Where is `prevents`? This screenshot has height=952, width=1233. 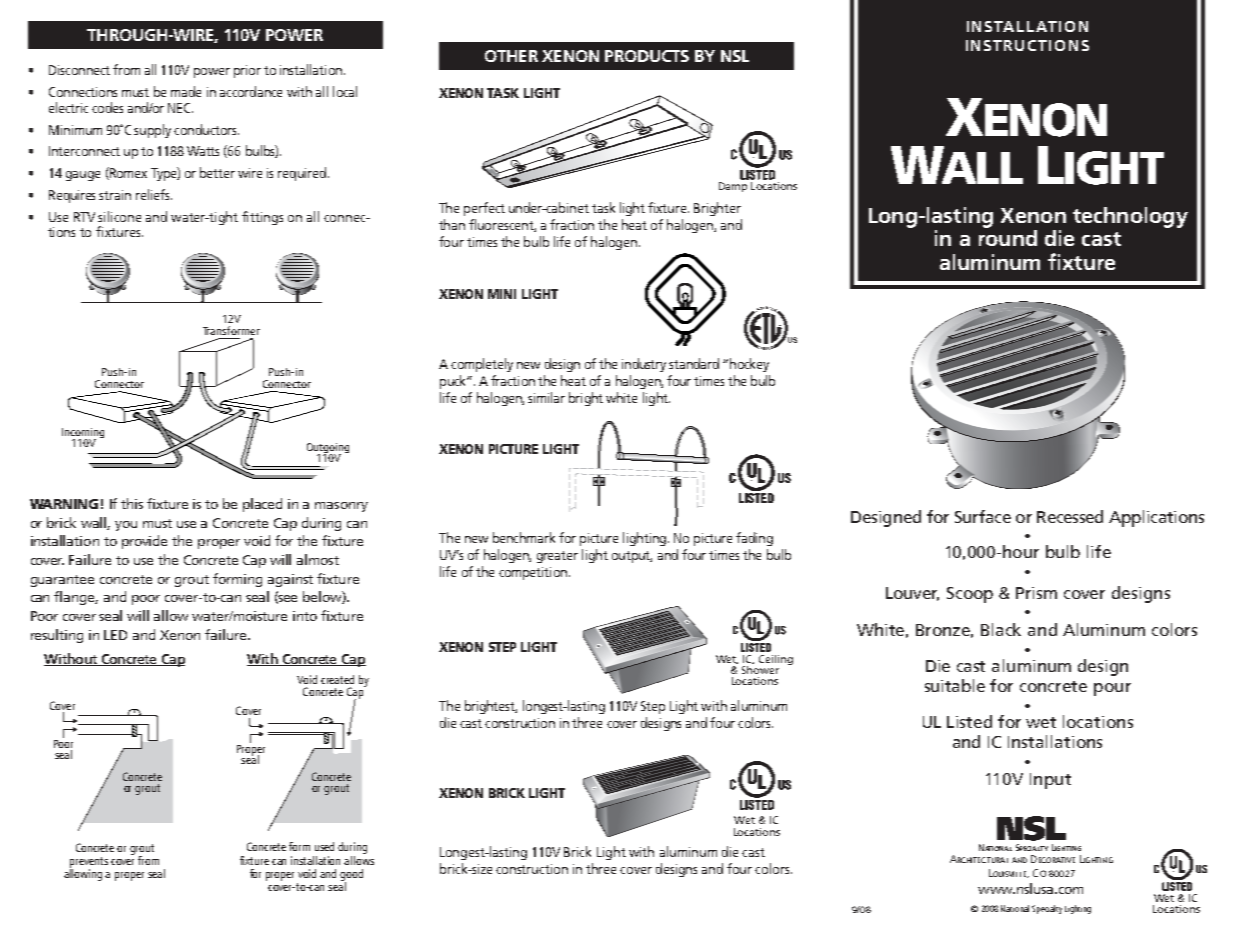 prevents is located at coordinates (89, 863).
